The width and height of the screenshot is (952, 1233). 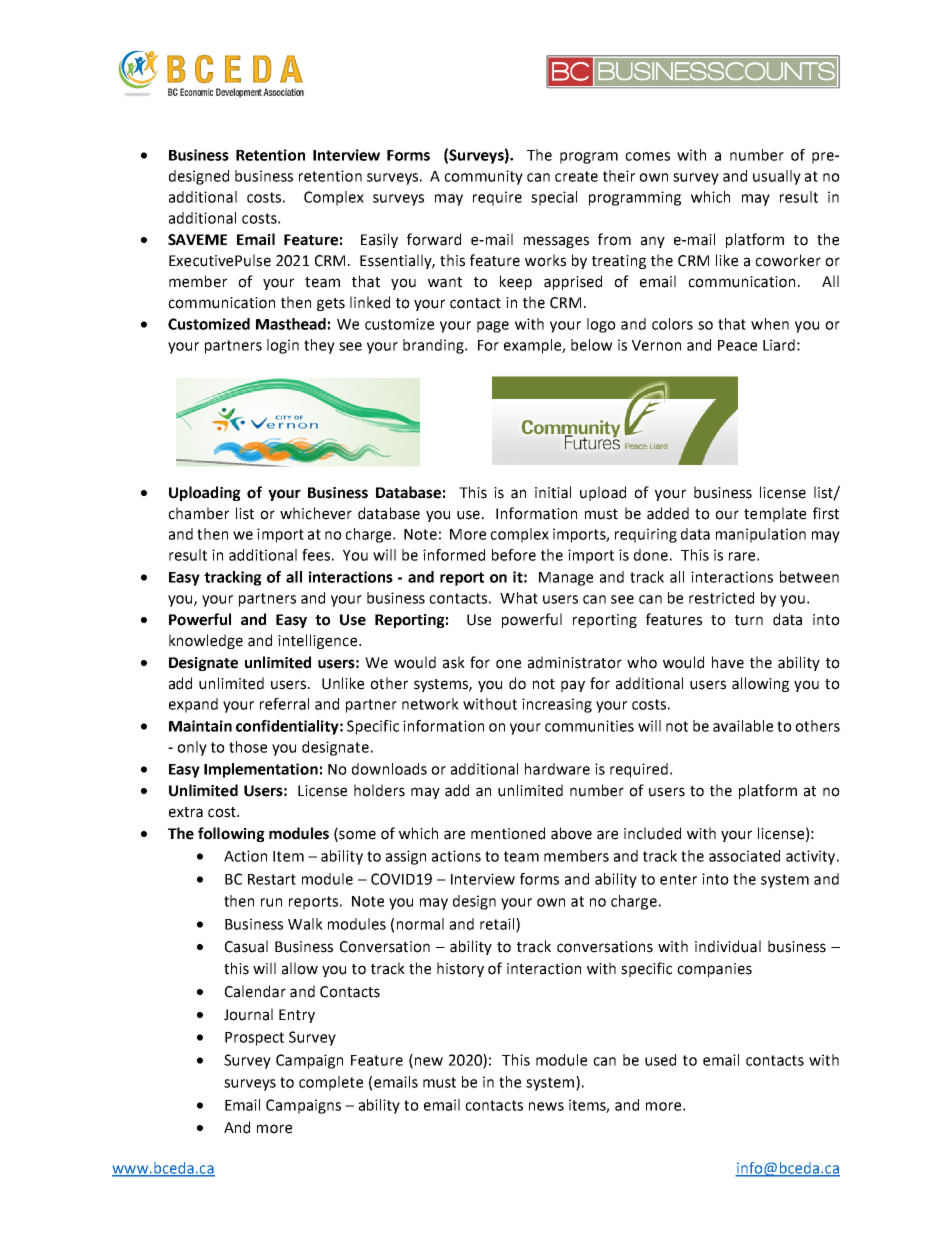 I want to click on template, so click(x=775, y=514).
